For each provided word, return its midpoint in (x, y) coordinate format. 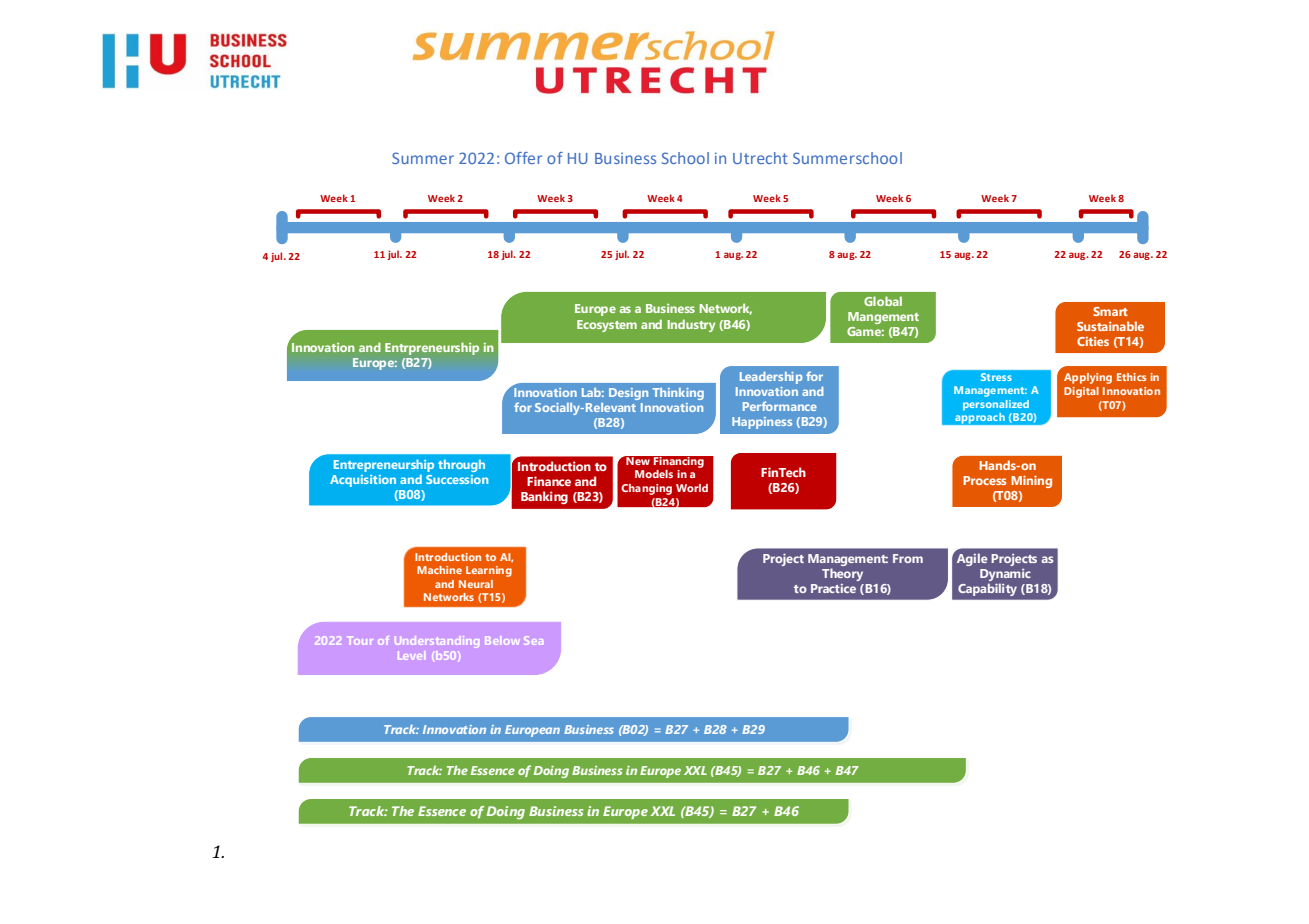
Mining (1031, 481)
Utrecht (760, 158)
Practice (833, 588)
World (692, 488)
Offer (523, 158)
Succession (457, 479)
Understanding (437, 642)
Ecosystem (607, 326)
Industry (691, 325)
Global (883, 301)
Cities (1093, 341)
